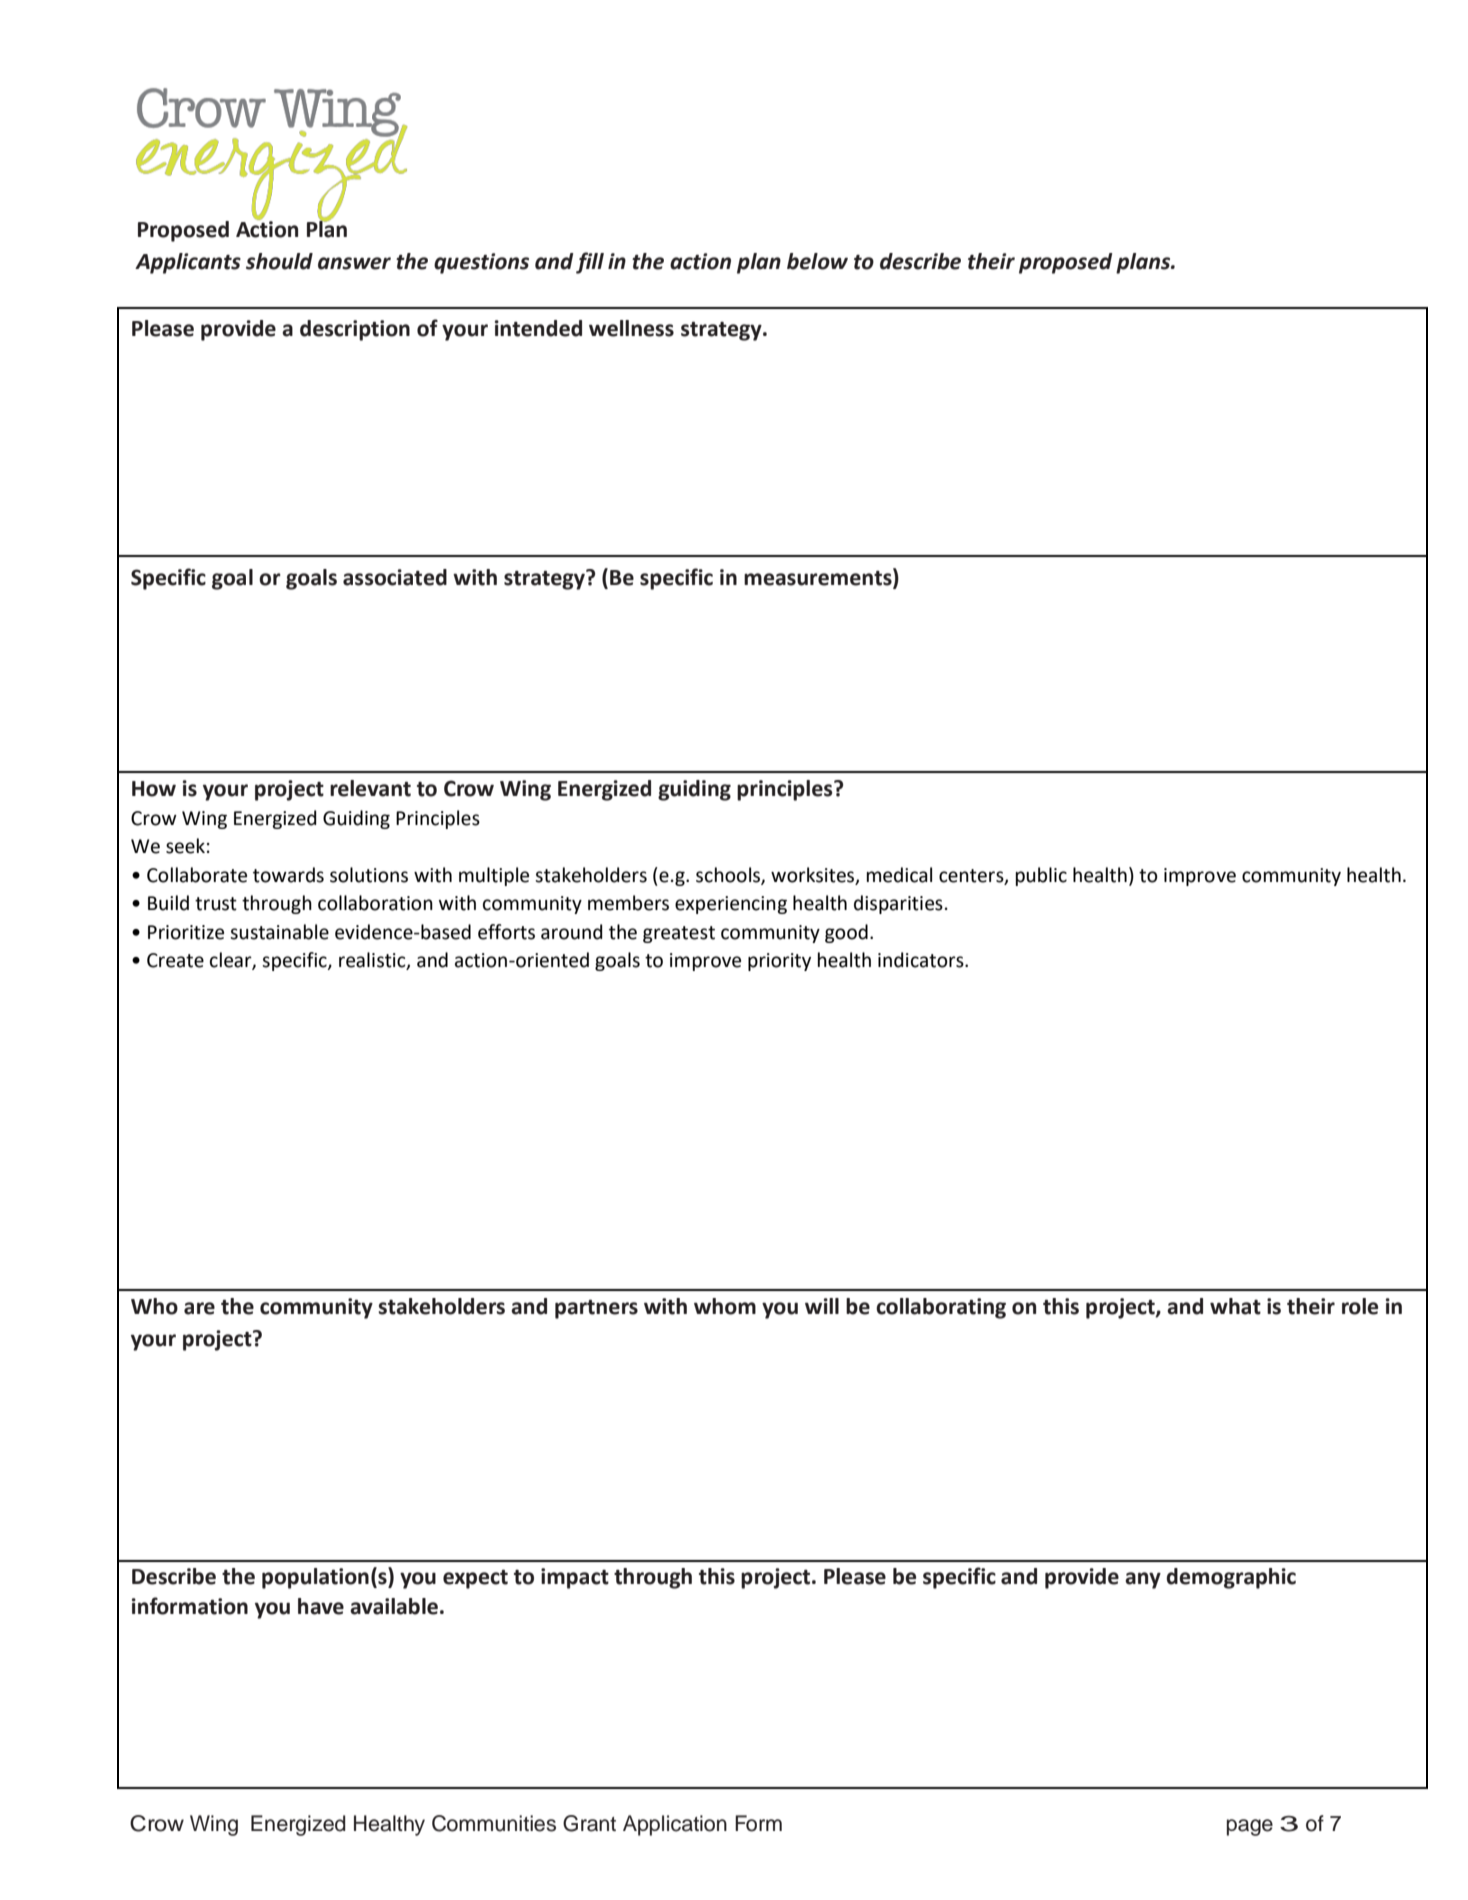 The height and width of the screenshot is (1900, 1468). I want to click on public, so click(1041, 876).
